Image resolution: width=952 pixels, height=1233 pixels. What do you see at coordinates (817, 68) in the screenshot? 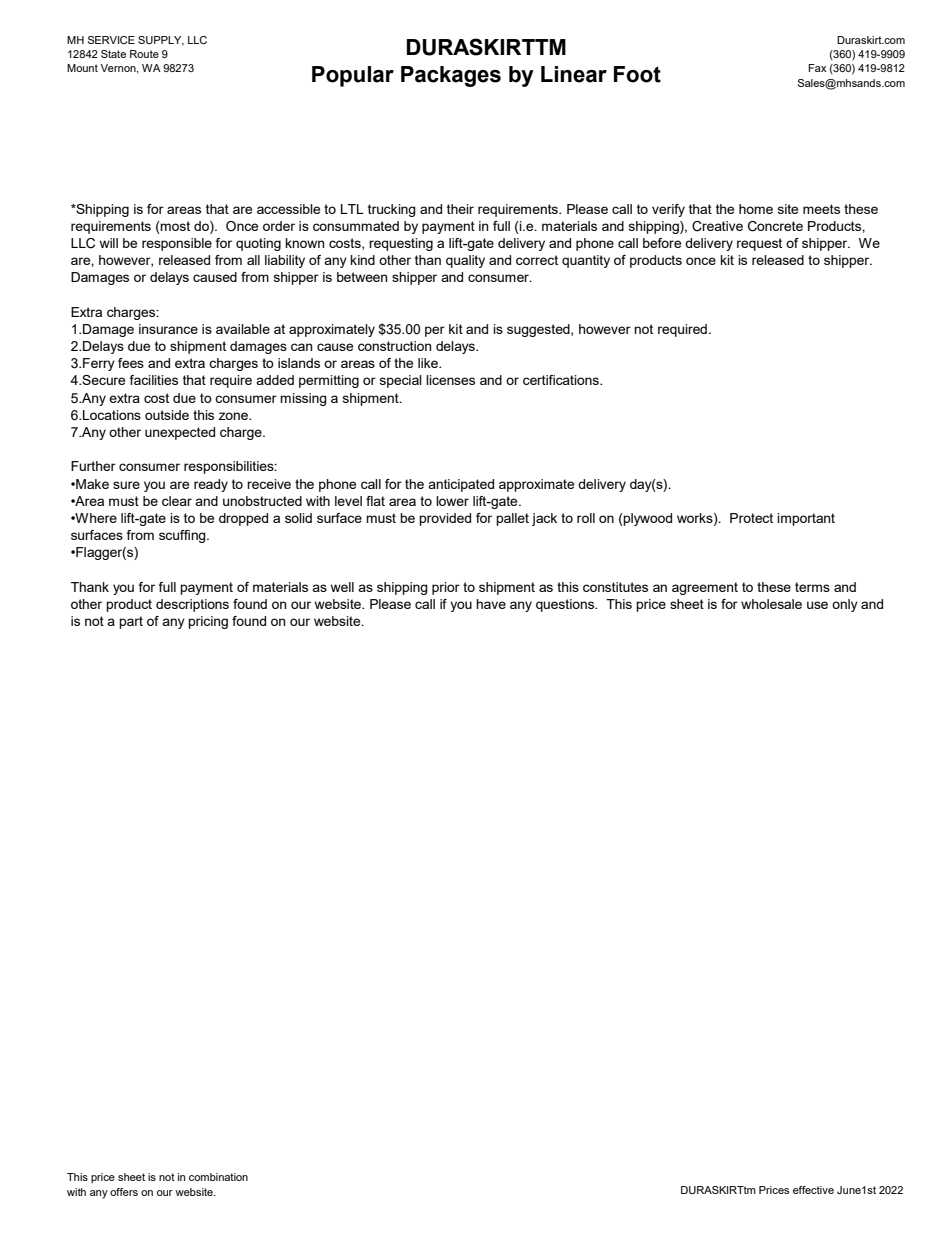
I see `Fax` at bounding box center [817, 68].
